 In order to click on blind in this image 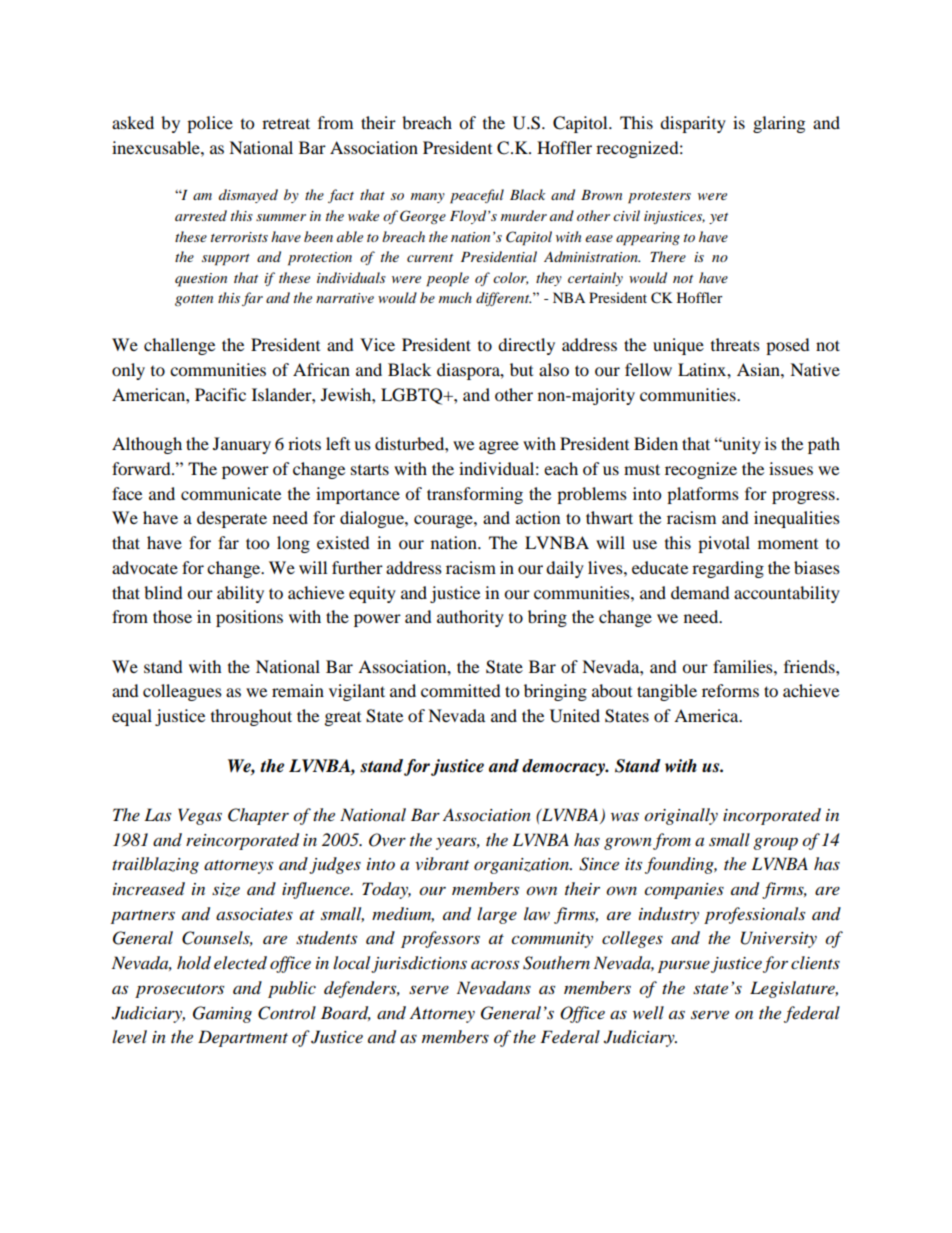, I will do `click(163, 592)`.
